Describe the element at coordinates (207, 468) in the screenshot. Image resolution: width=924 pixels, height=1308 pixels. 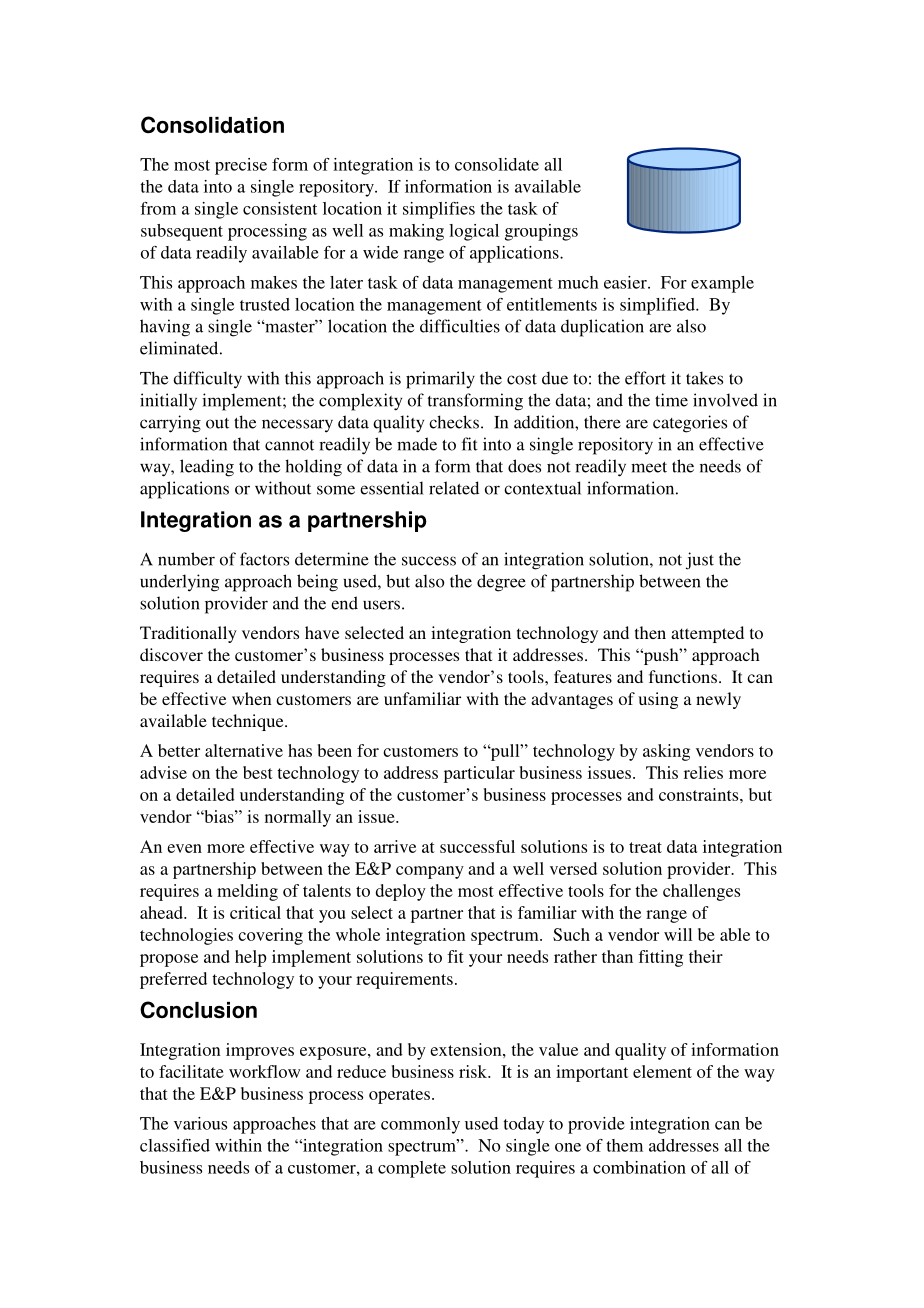
I see `leading` at that location.
